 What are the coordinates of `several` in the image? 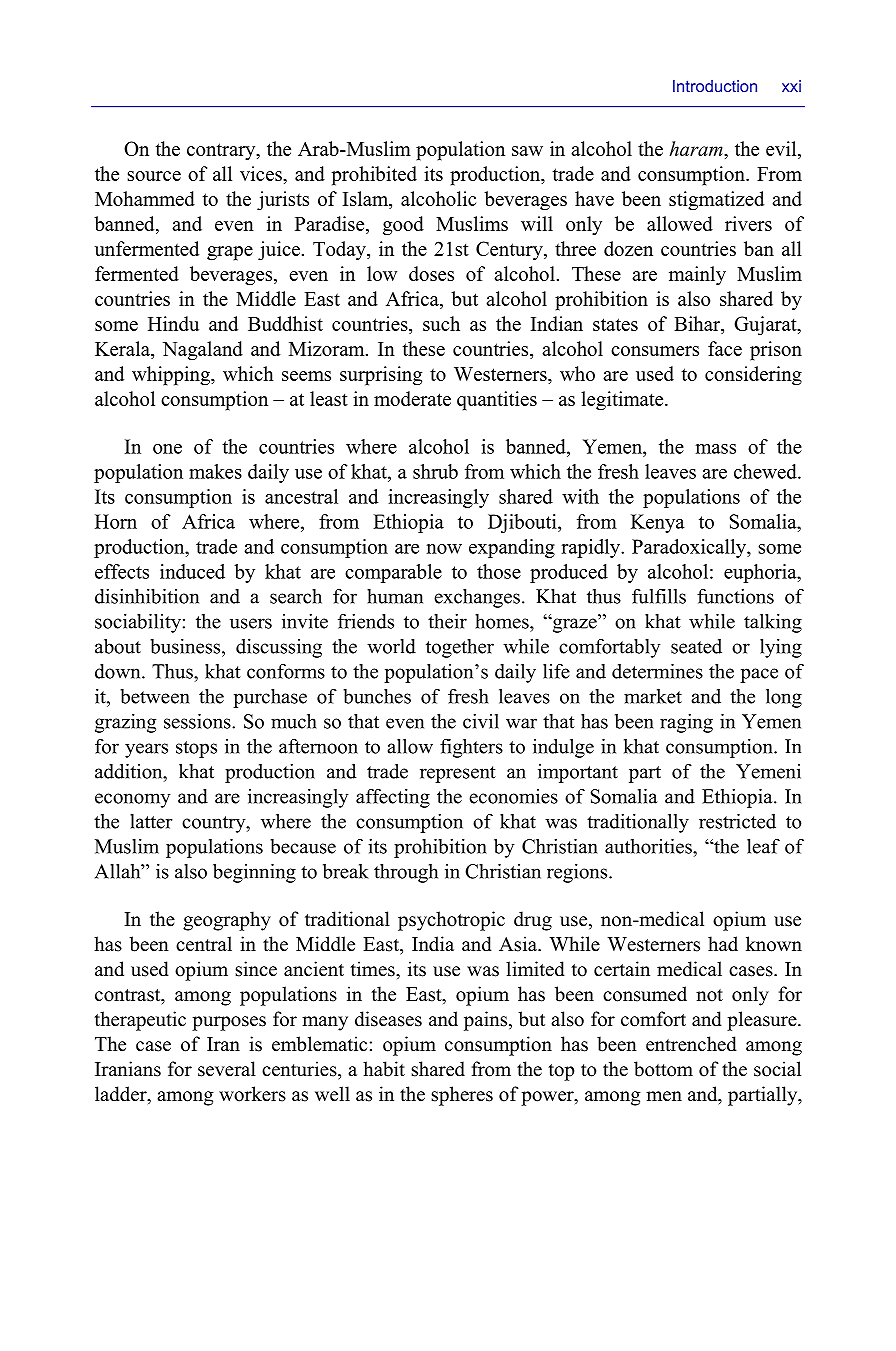 It's located at (227, 1069).
